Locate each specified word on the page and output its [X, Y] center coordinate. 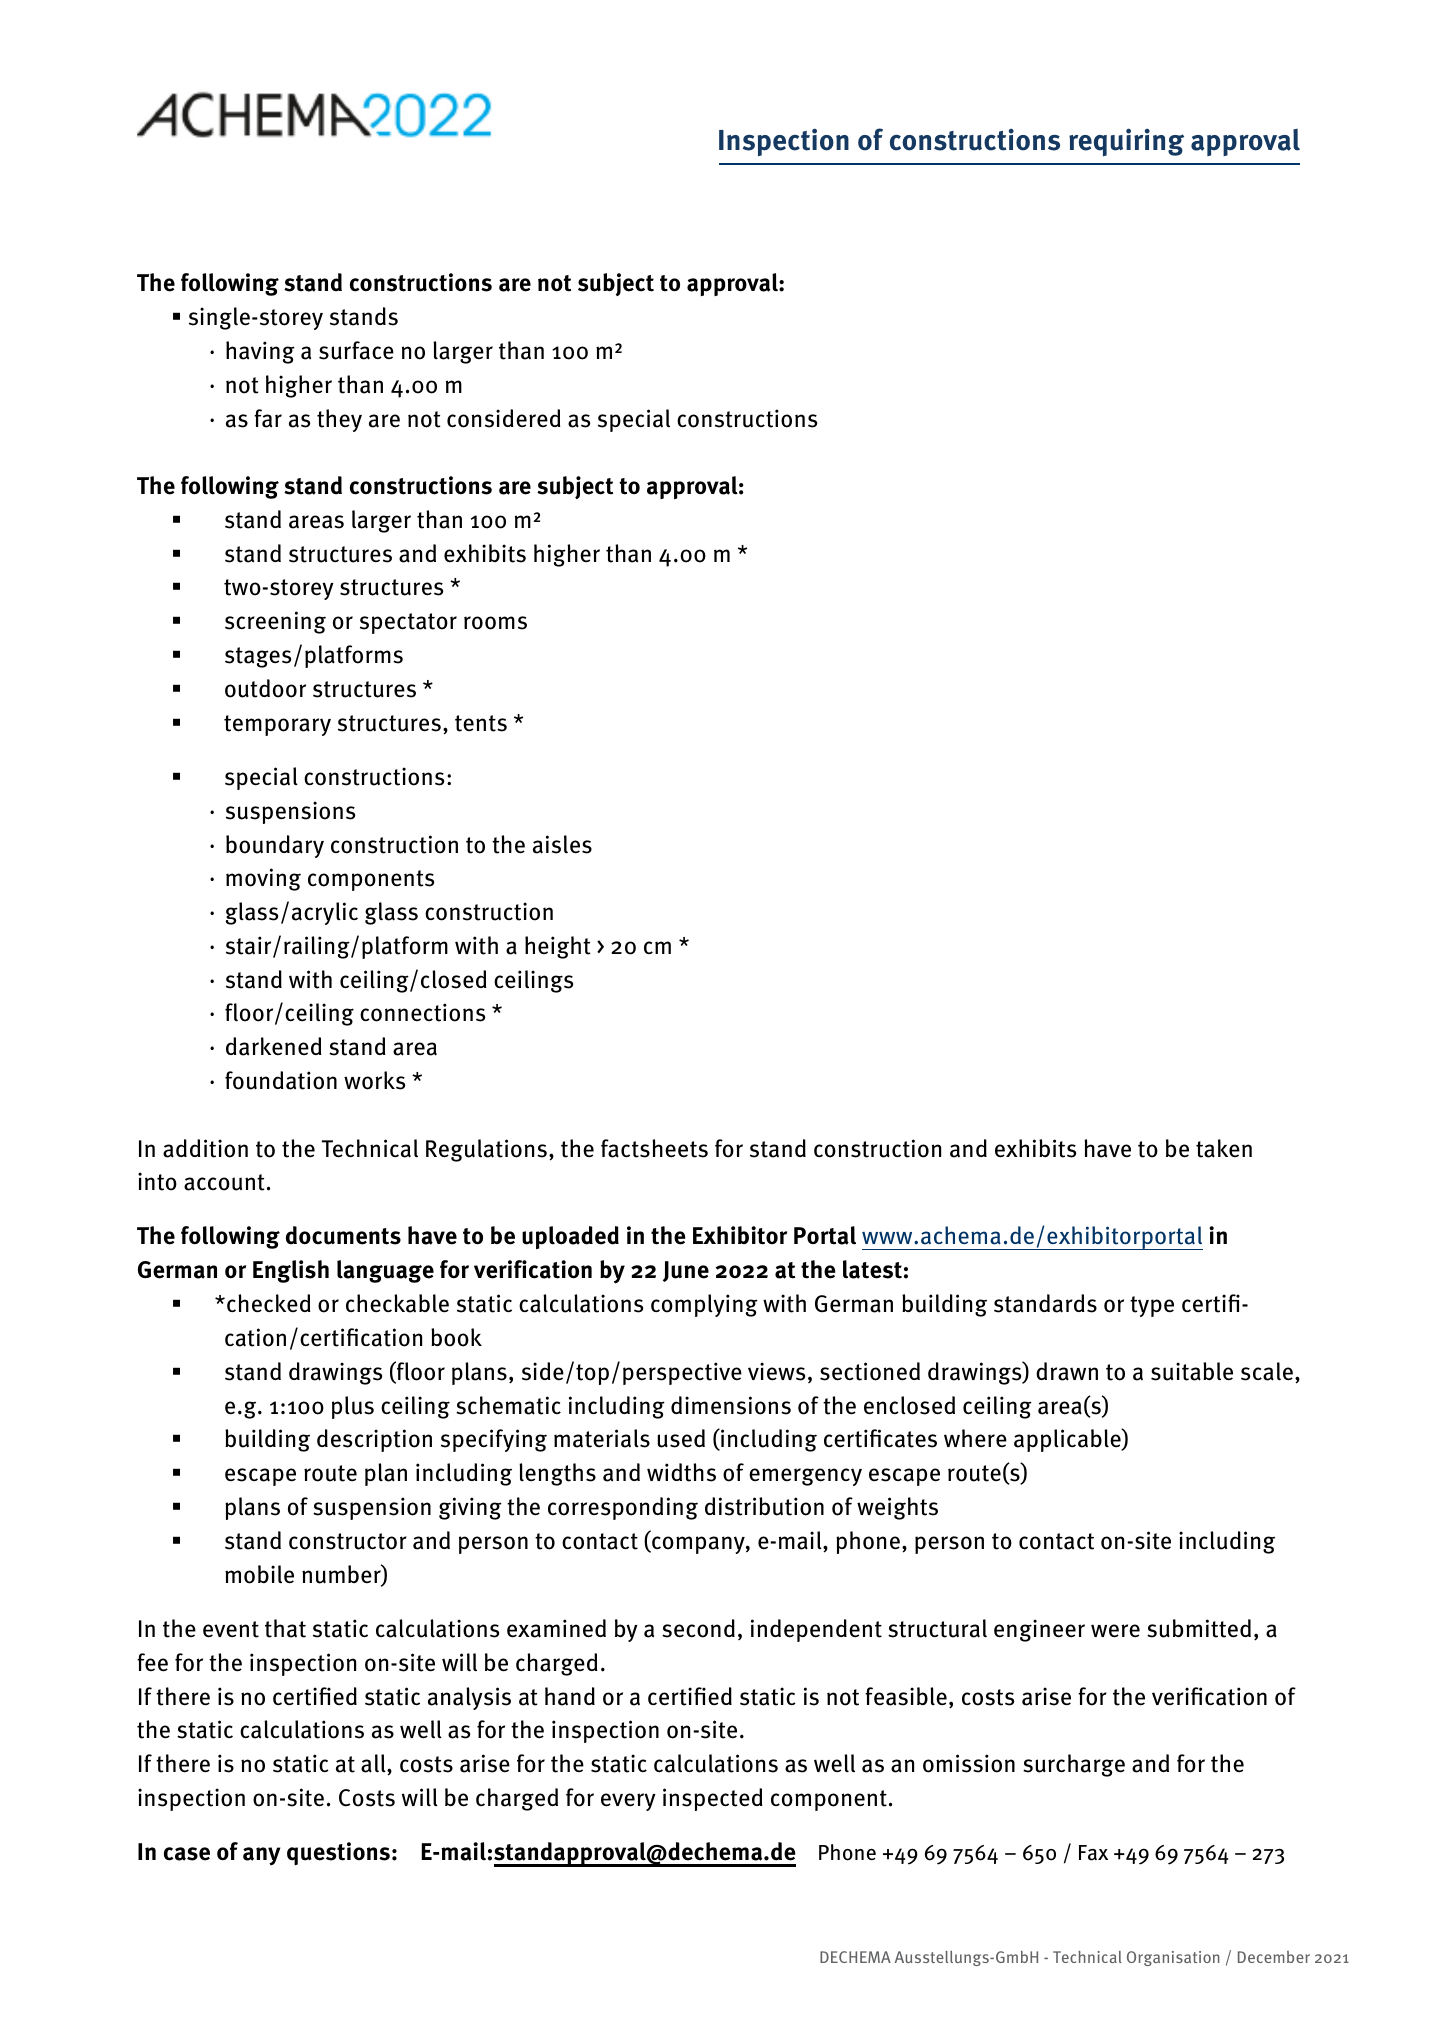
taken [1224, 1148]
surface [356, 350]
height [558, 947]
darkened [274, 1046]
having [260, 352]
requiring [1126, 142]
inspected [713, 1799]
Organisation [1173, 1958]
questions [338, 1853]
